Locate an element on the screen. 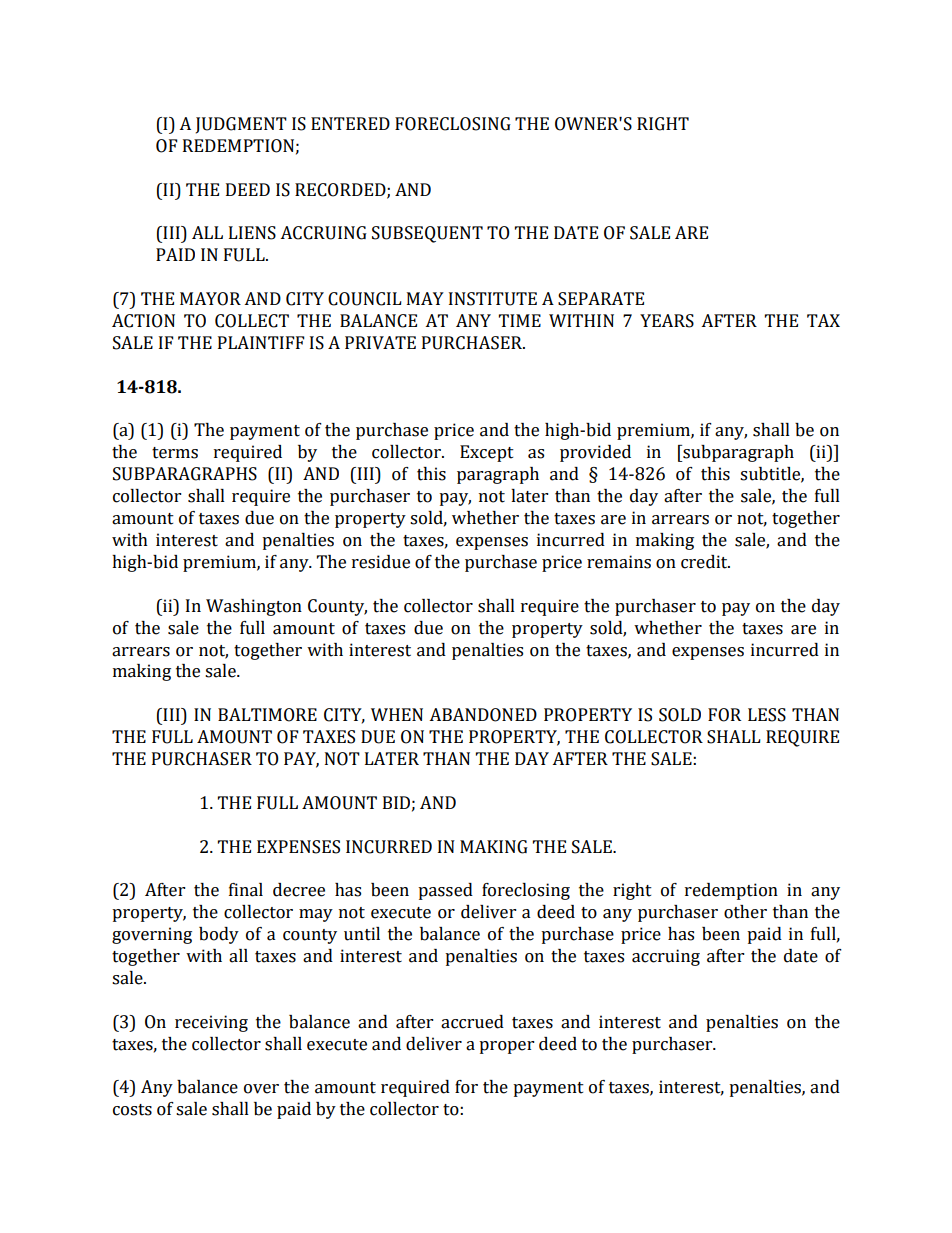 The image size is (952, 1233). SEPARATE is located at coordinates (601, 299).
